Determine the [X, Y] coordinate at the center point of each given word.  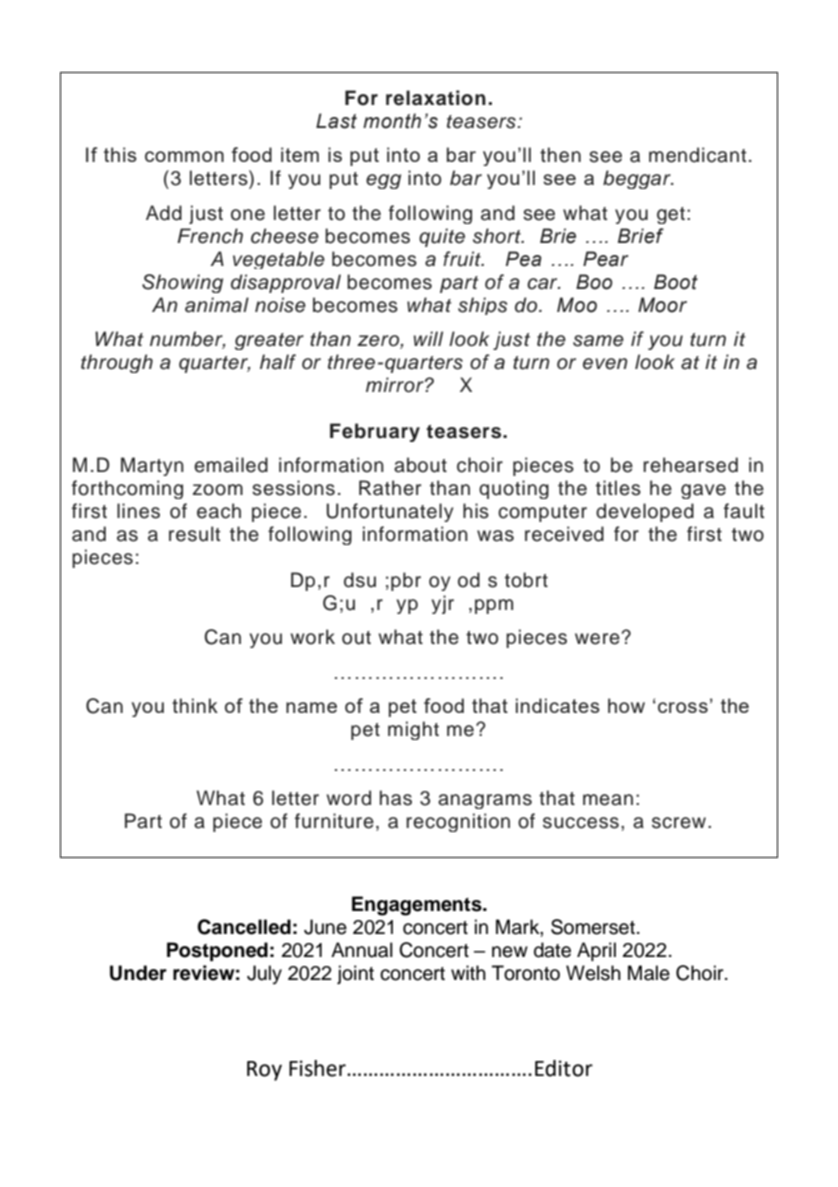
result [195, 534]
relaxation [436, 98]
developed [645, 512]
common [184, 156]
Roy [264, 1071]
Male [649, 973]
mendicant [698, 155]
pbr [406, 581]
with [468, 972]
